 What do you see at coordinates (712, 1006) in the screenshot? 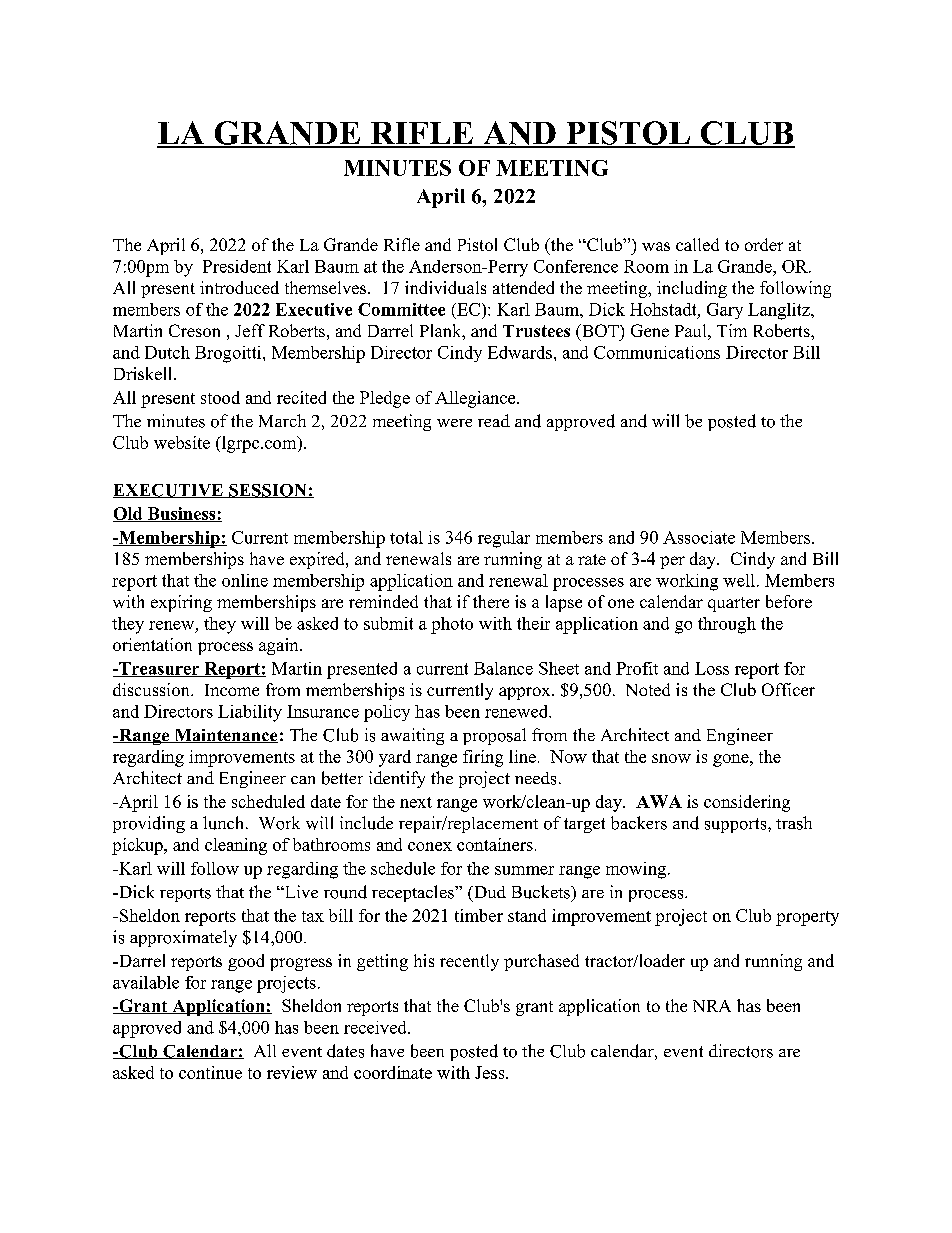
I see `NRA` at bounding box center [712, 1006].
